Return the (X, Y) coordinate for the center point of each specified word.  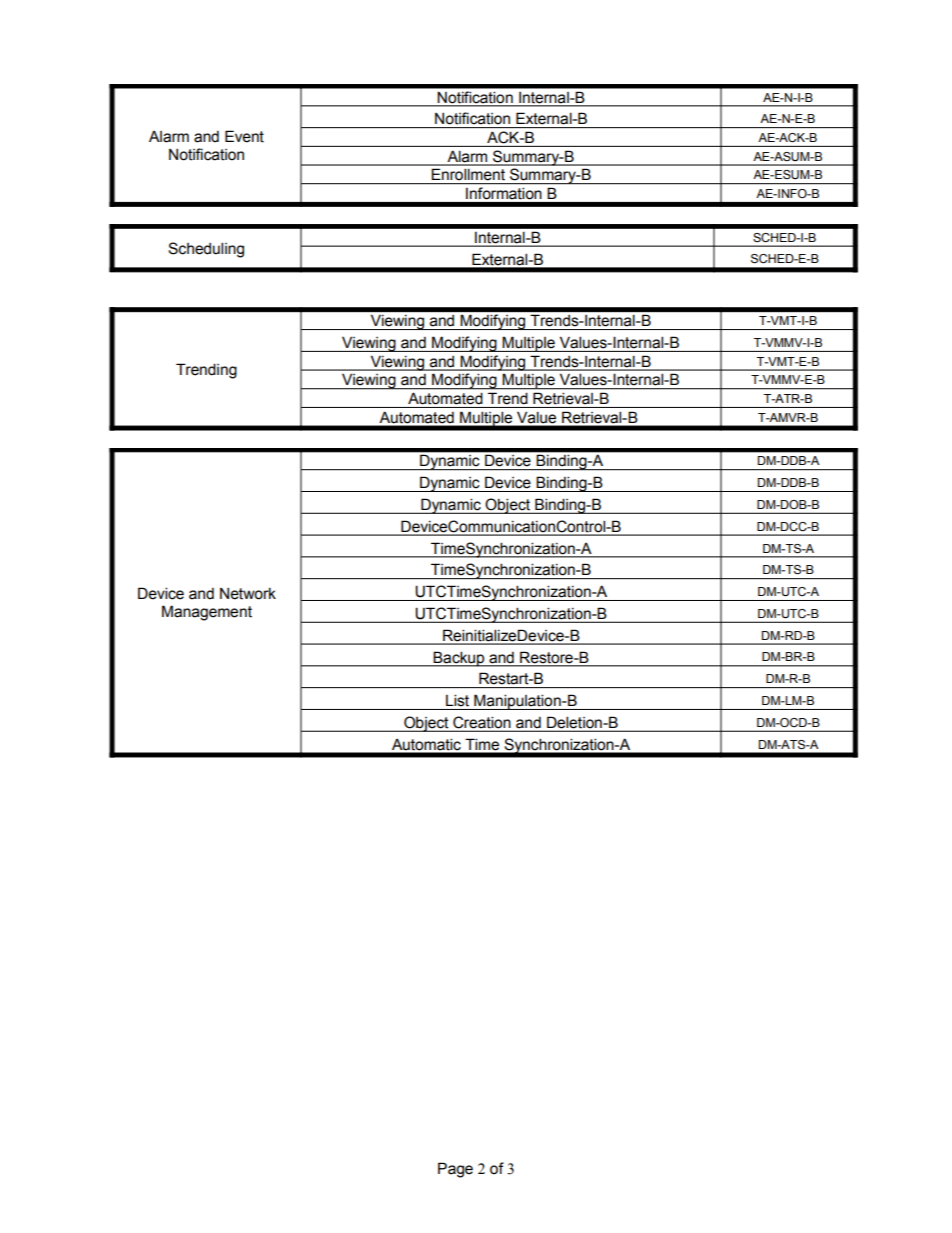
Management (207, 613)
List (457, 700)
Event (244, 136)
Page (455, 1170)
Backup (459, 659)
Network (248, 594)
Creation (482, 723)
